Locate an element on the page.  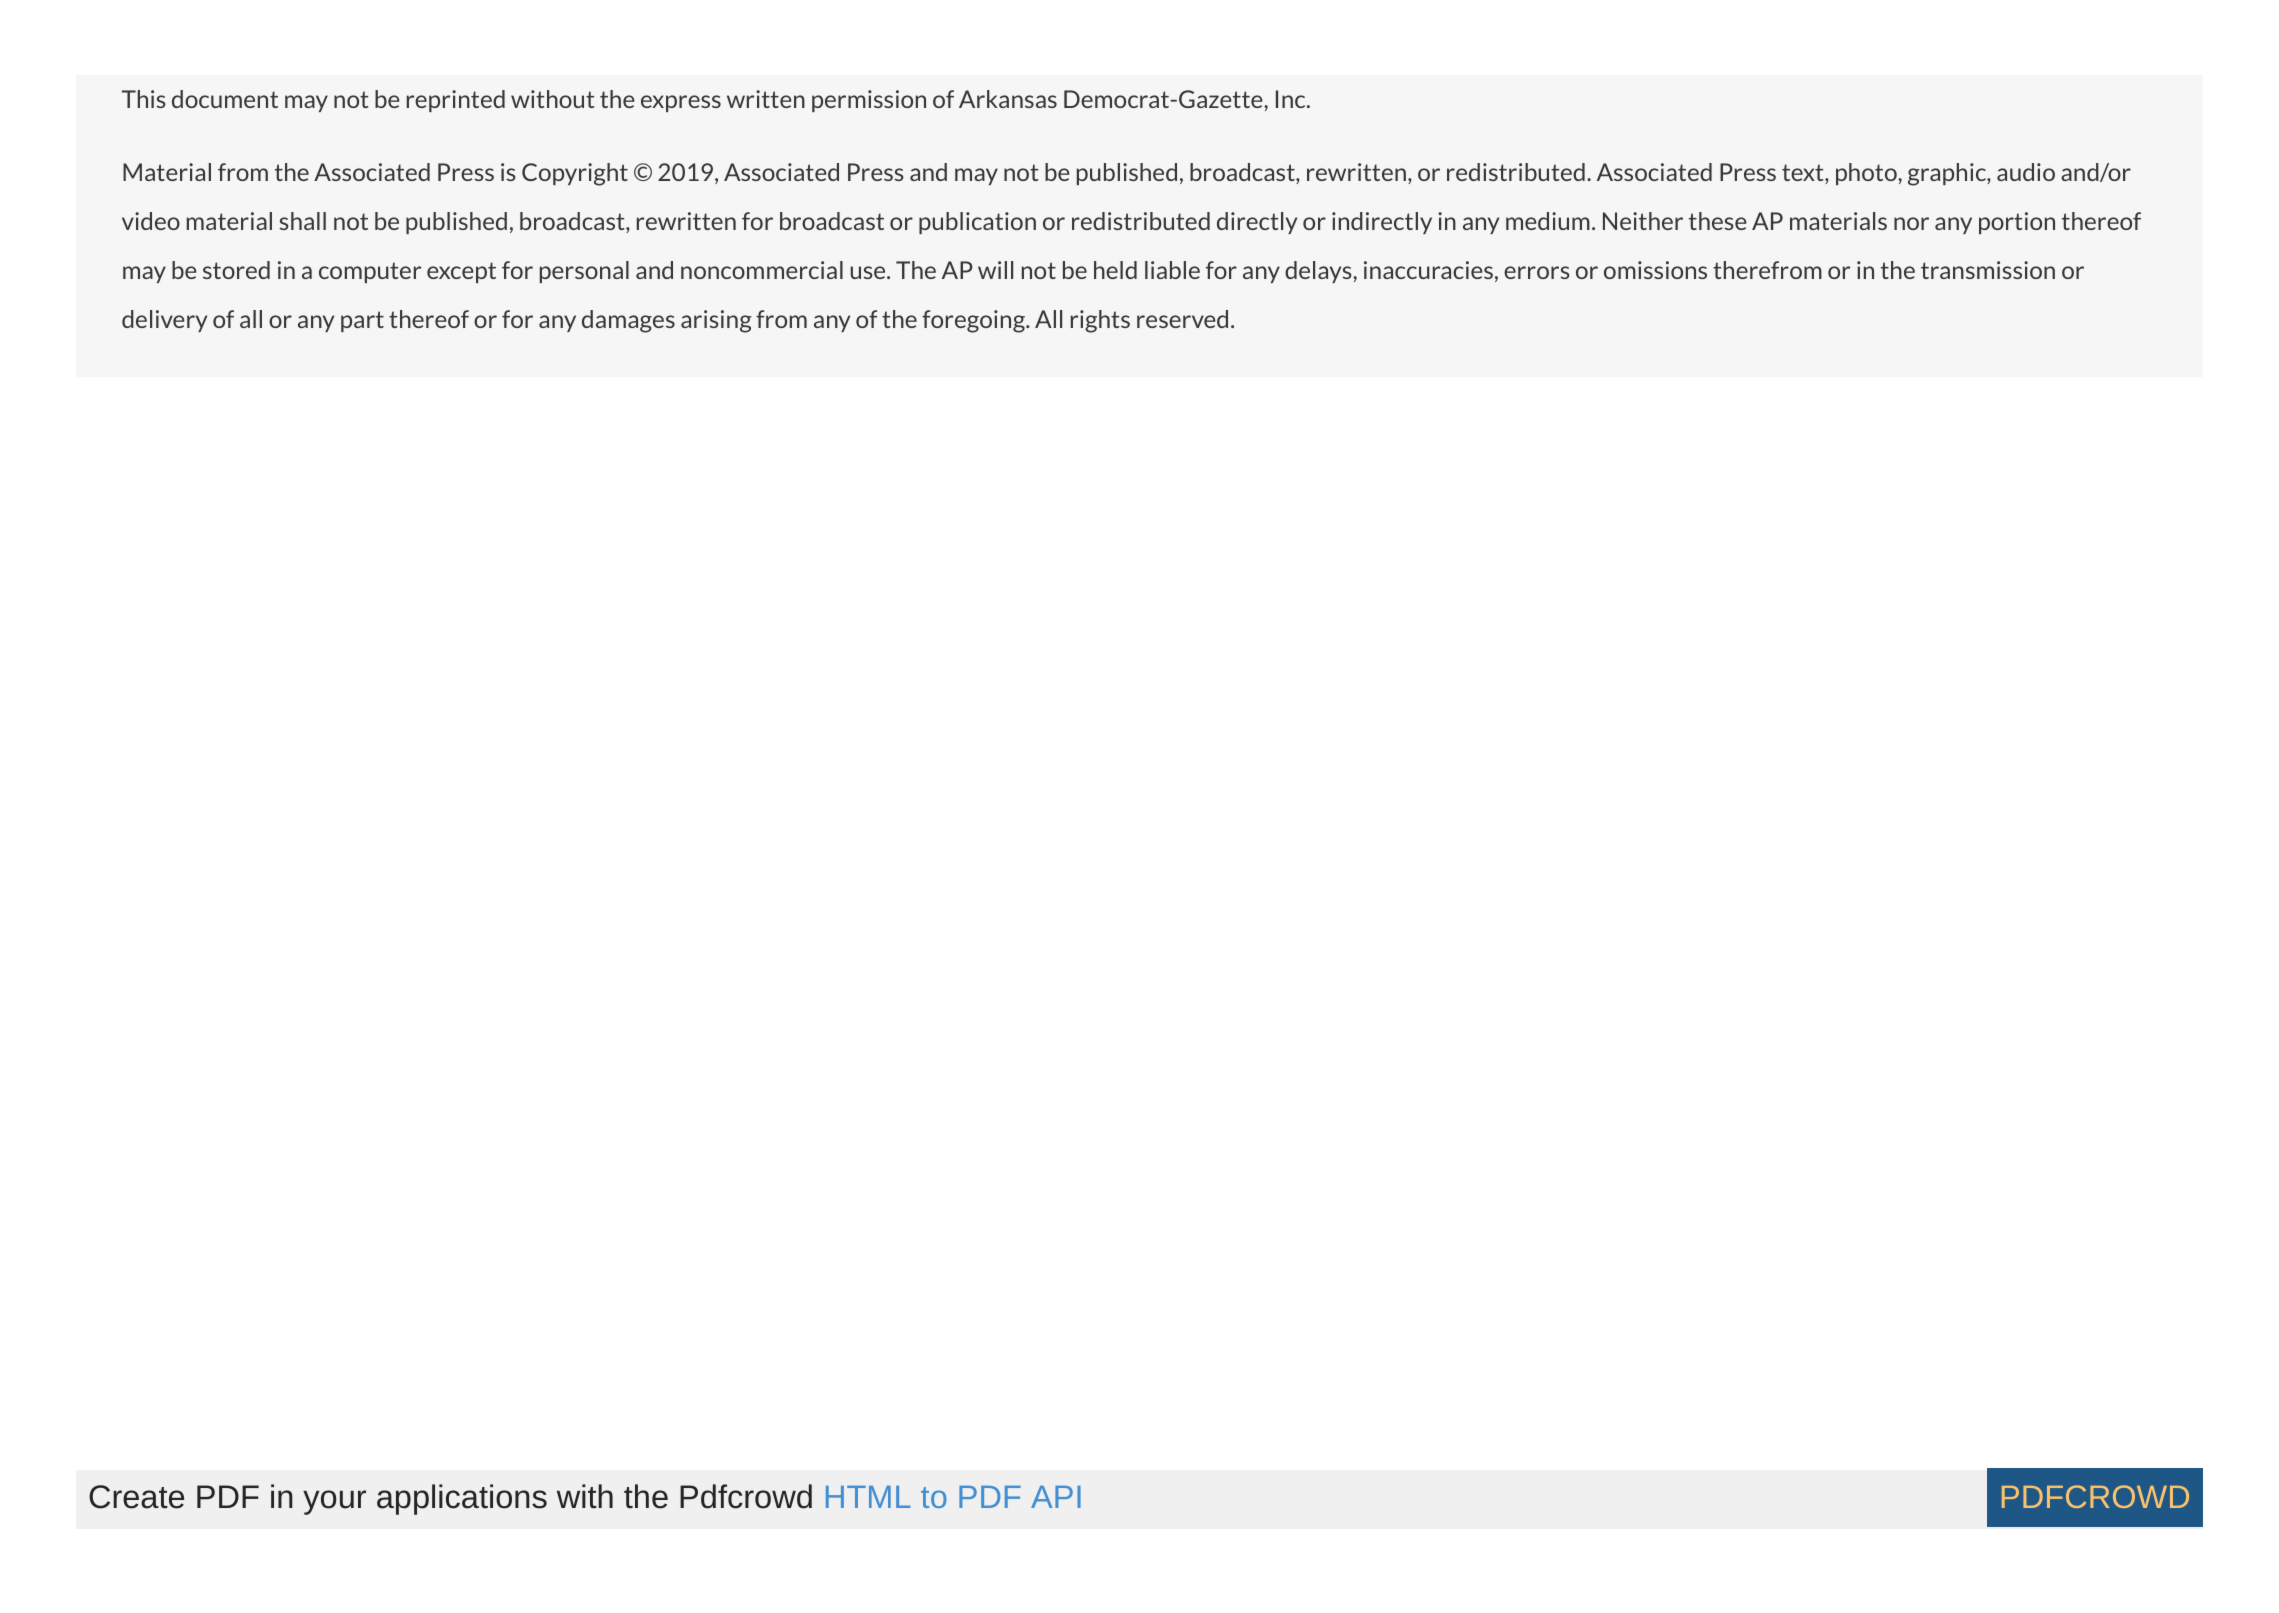
Arkansas is located at coordinates (1008, 99).
